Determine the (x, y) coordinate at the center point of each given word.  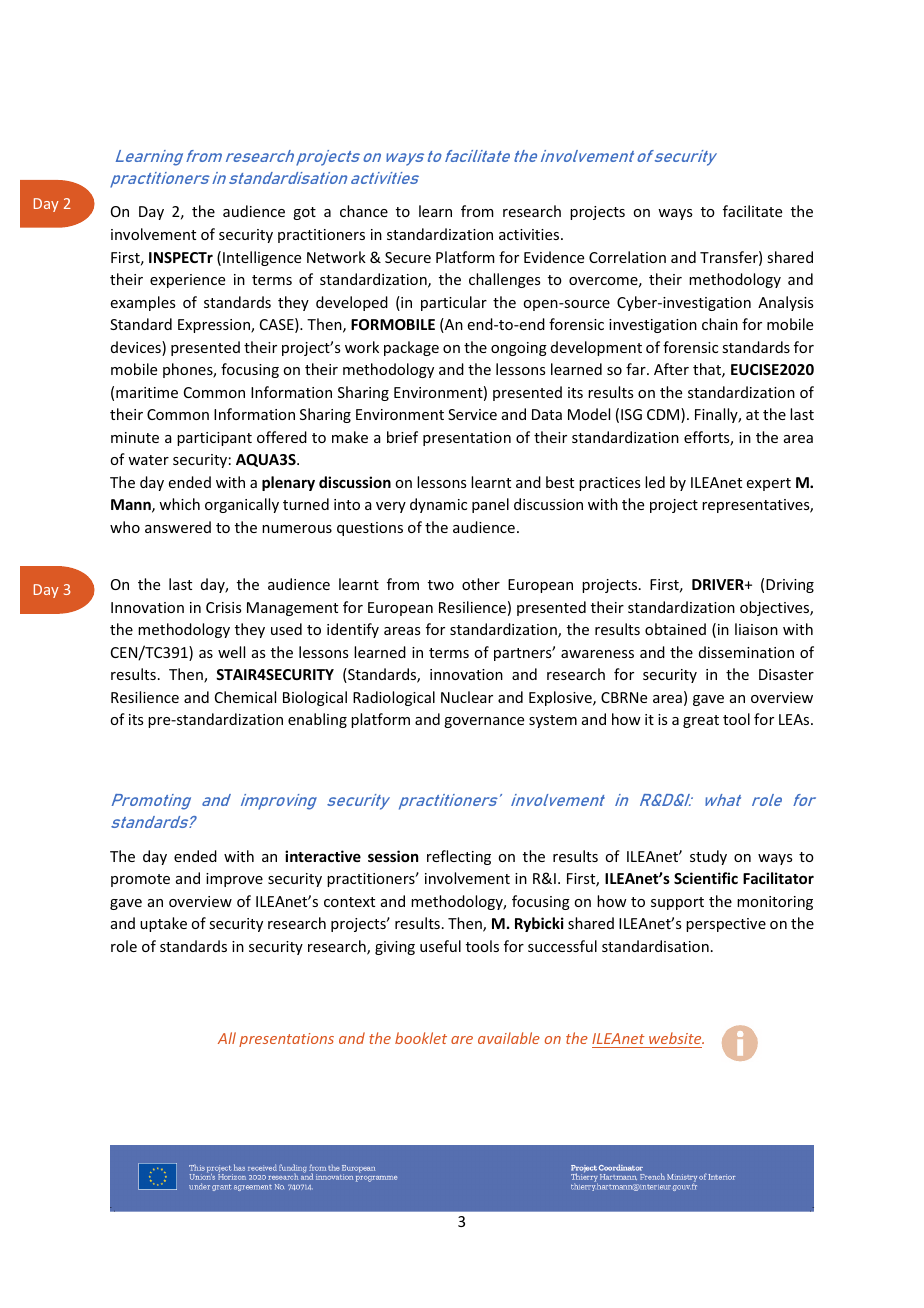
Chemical (245, 697)
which (179, 504)
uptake (163, 924)
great (701, 721)
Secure (408, 257)
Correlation (627, 257)
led (655, 482)
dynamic (438, 505)
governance (484, 722)
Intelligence (262, 258)
